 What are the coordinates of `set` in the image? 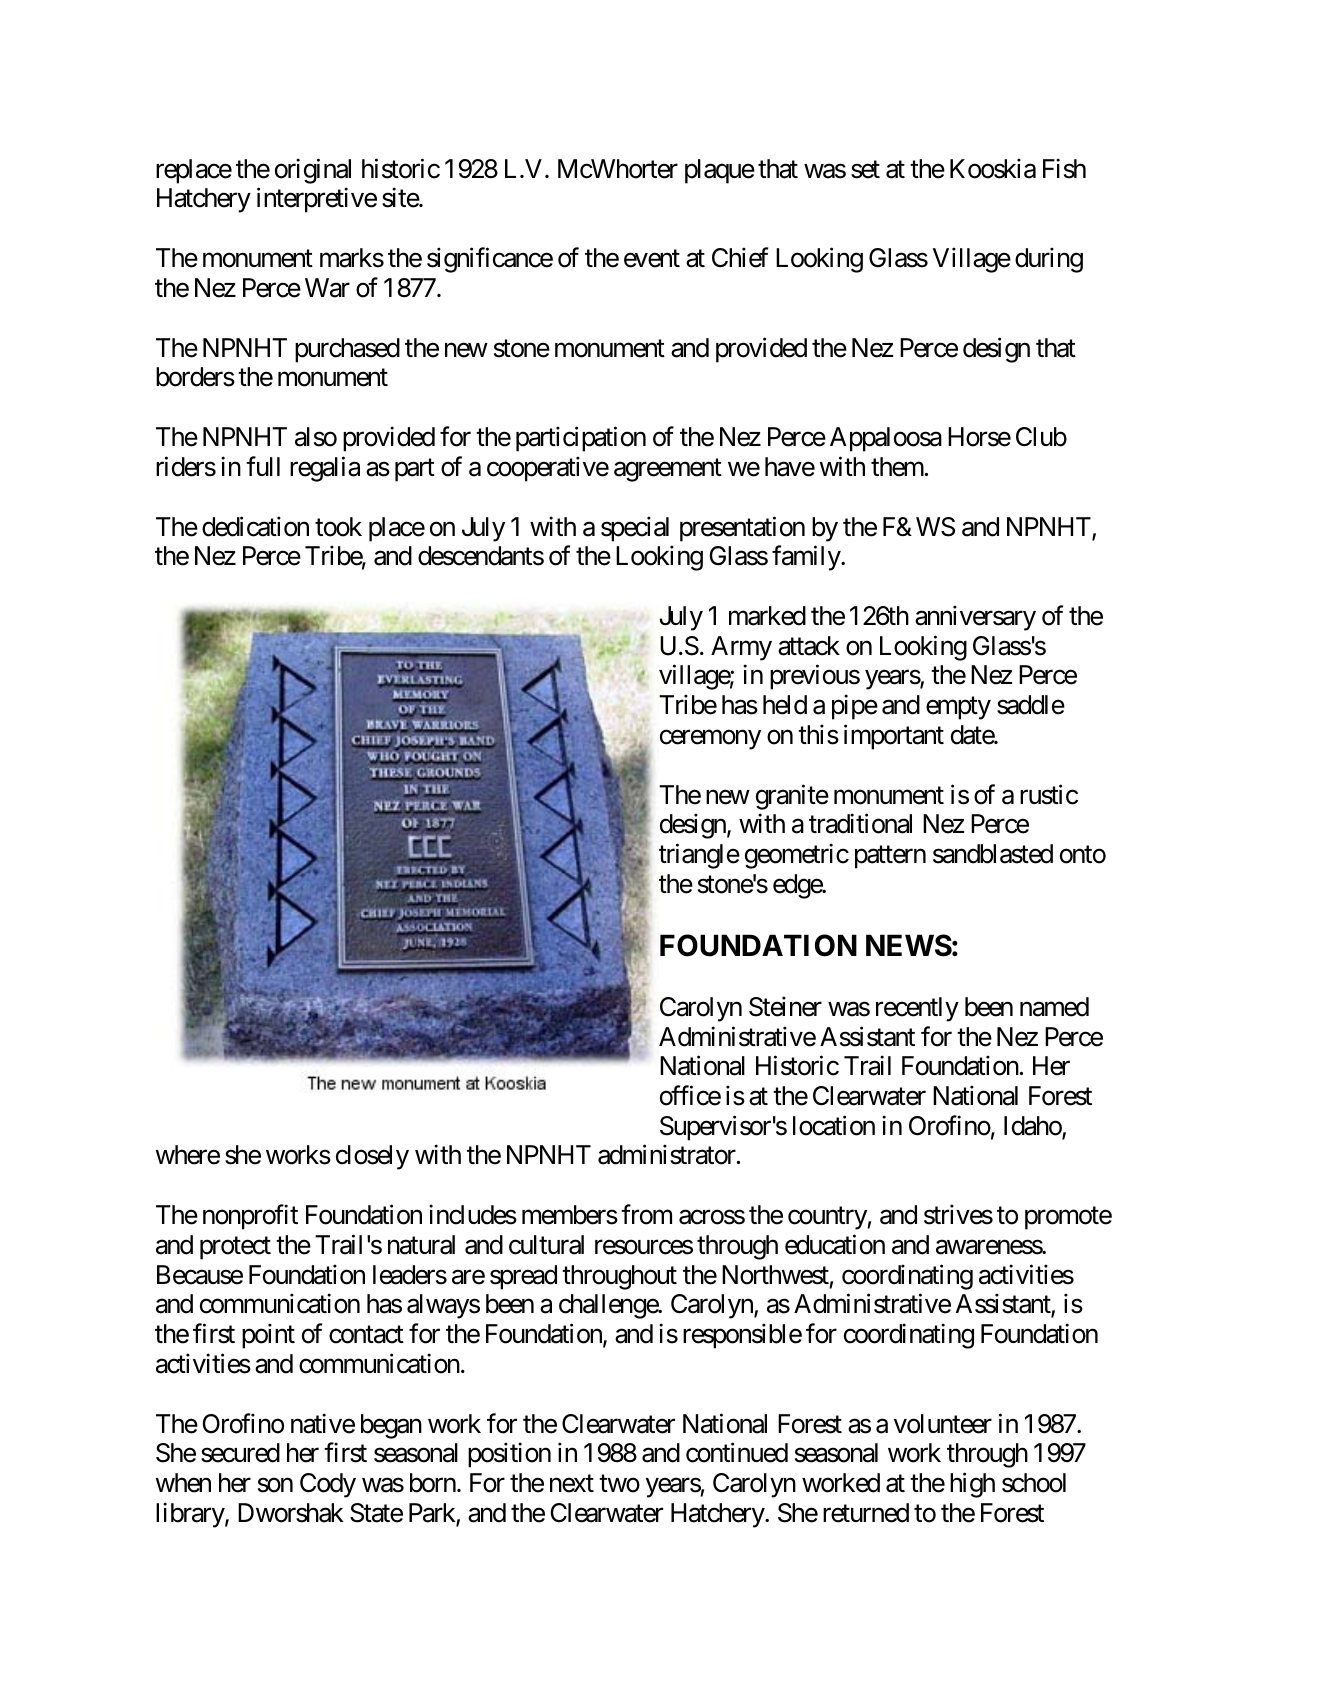 It's located at (865, 170).
